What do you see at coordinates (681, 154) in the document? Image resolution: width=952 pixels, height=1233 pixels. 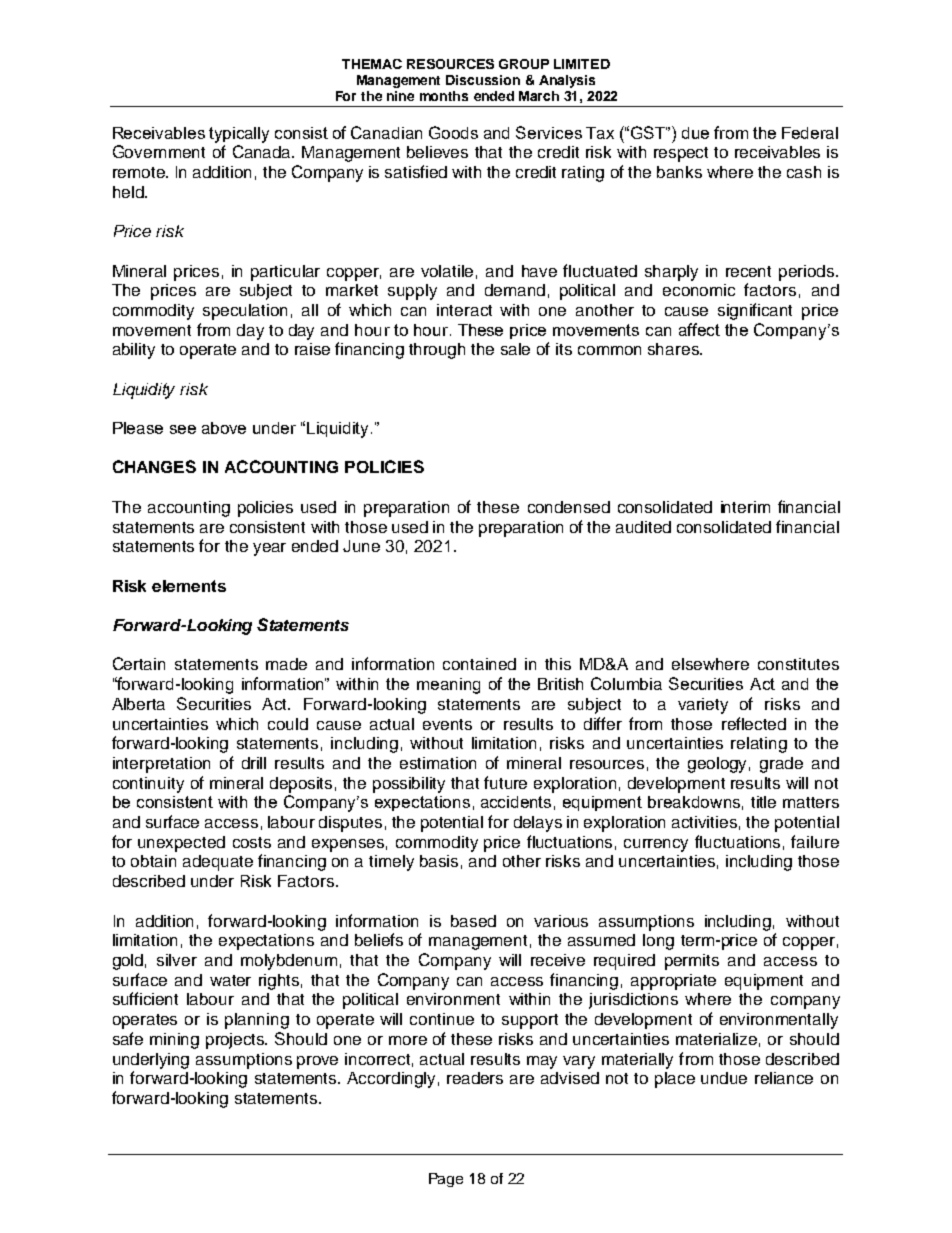 I see `respect` at bounding box center [681, 154].
